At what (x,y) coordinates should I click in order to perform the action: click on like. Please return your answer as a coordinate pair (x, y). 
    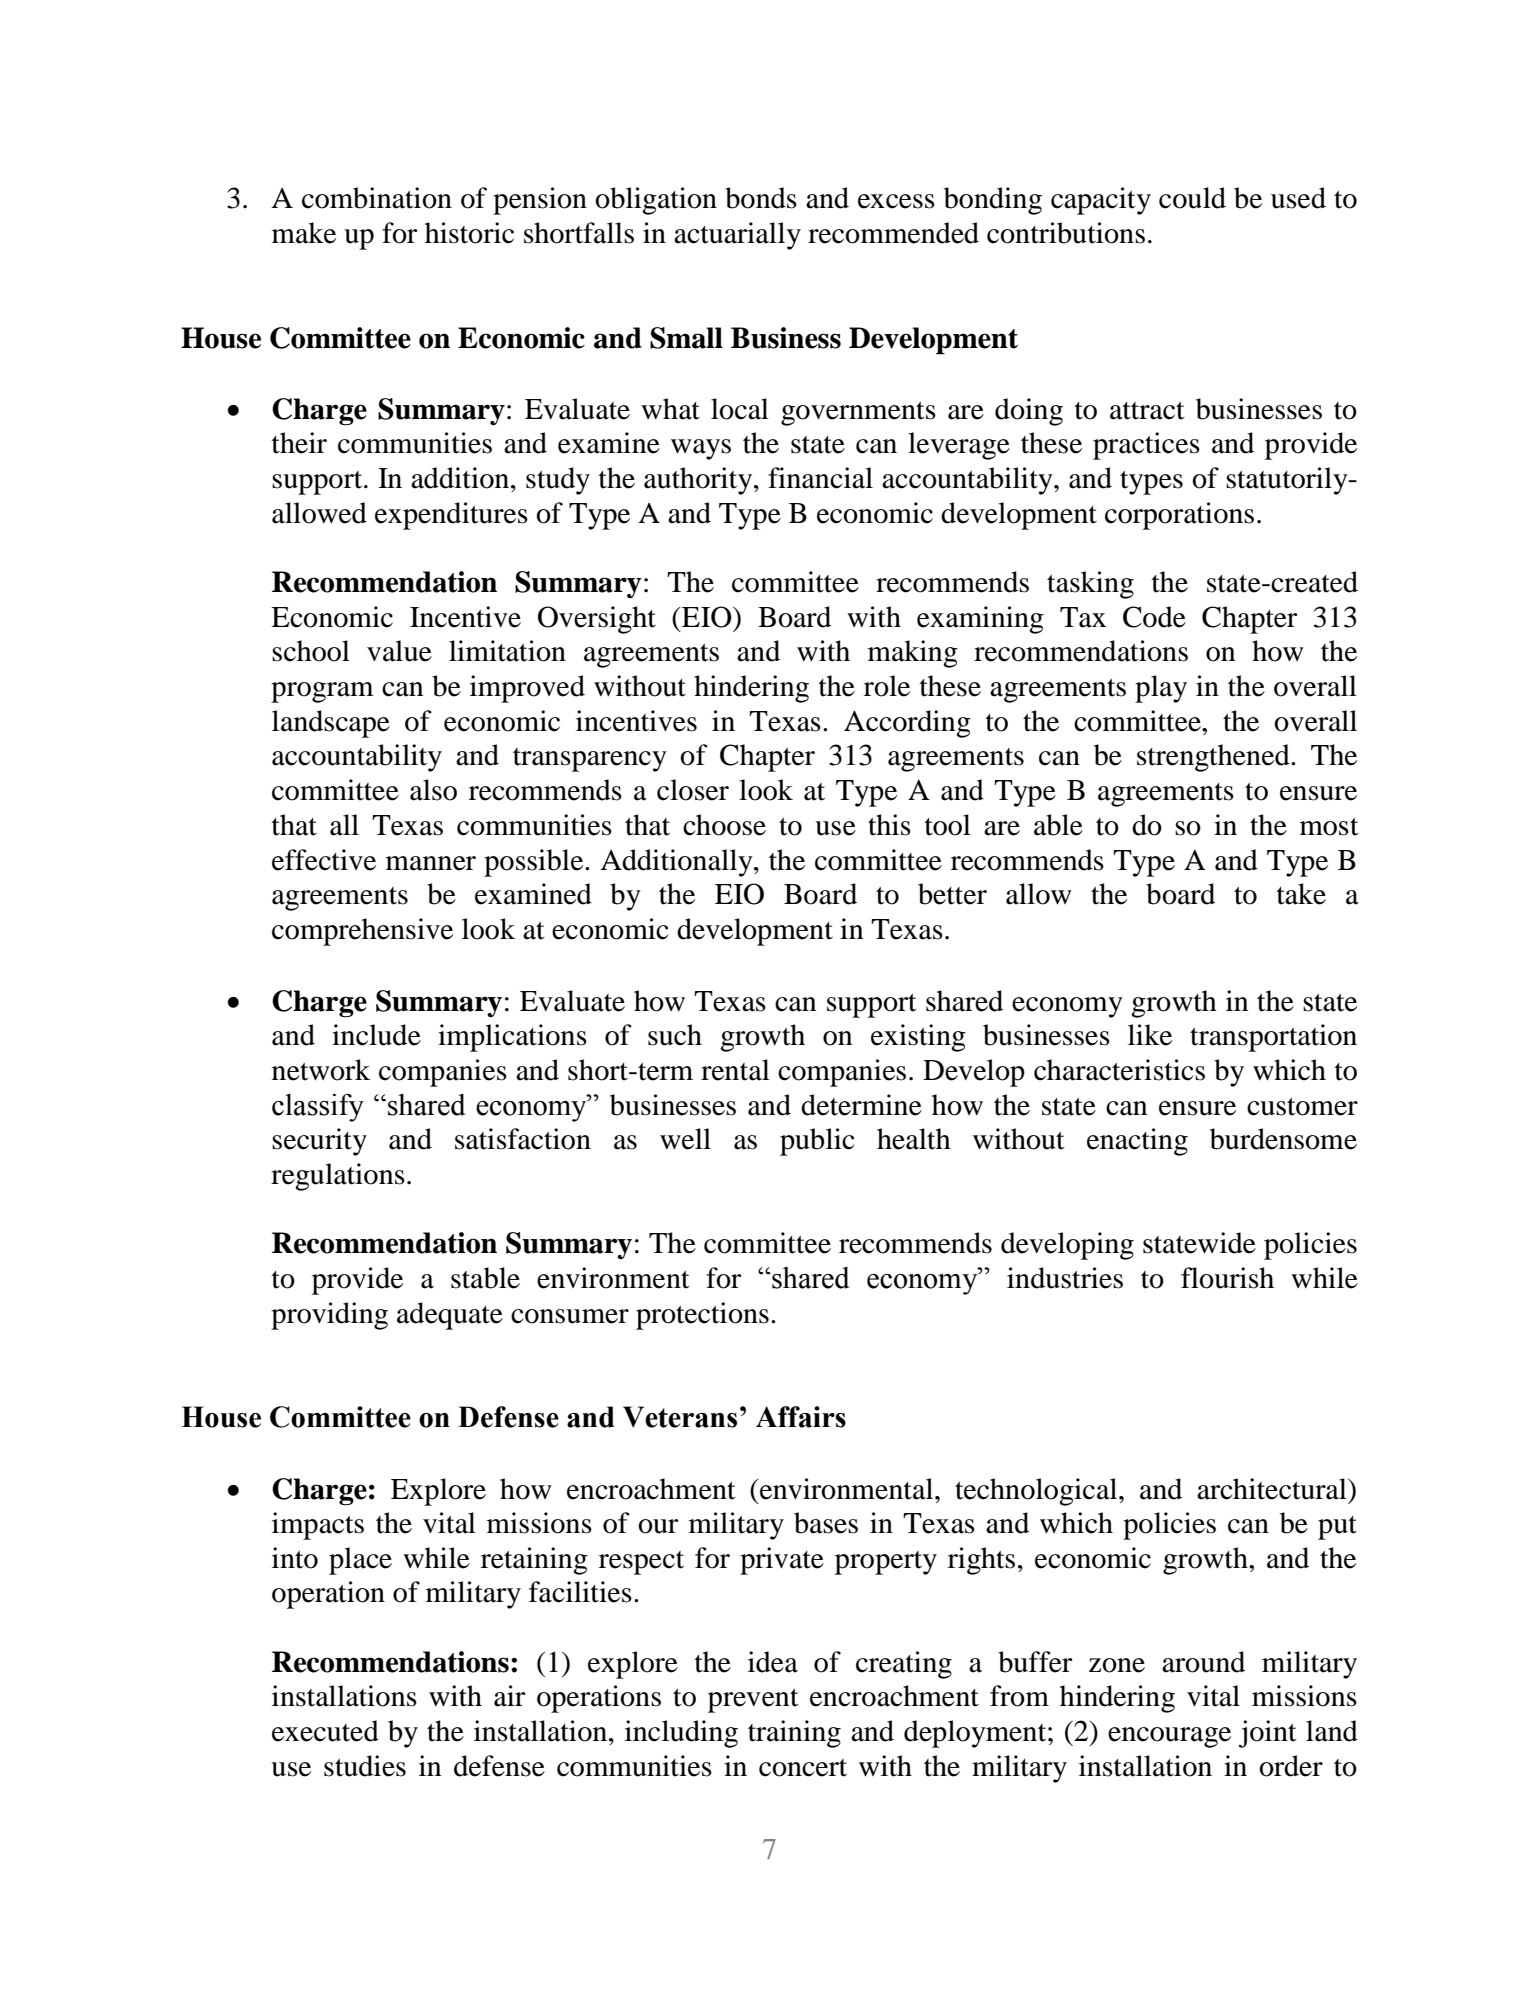
    Looking at the image, I should click on (1150, 1035).
